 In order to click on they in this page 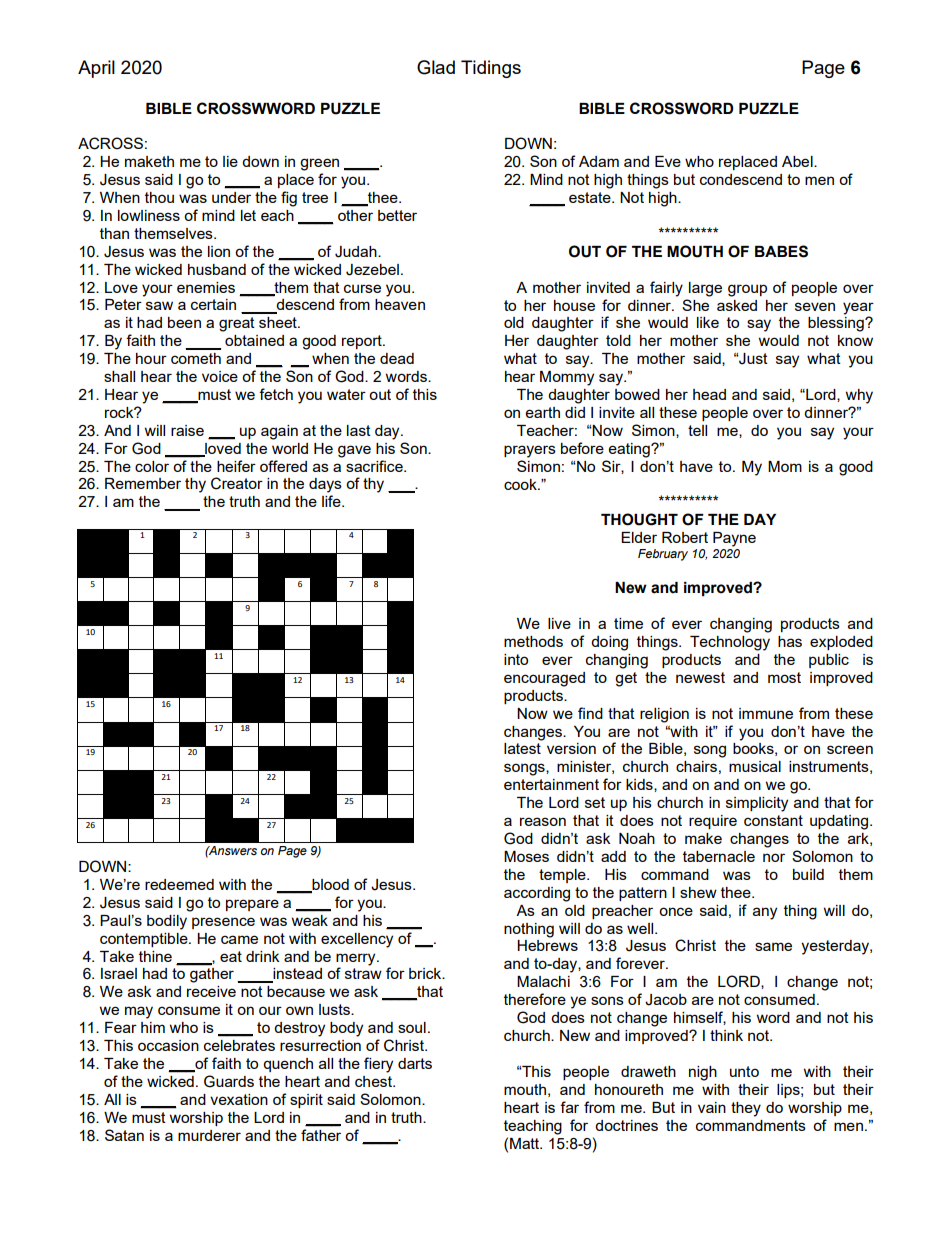, I will do `click(746, 1109)`.
